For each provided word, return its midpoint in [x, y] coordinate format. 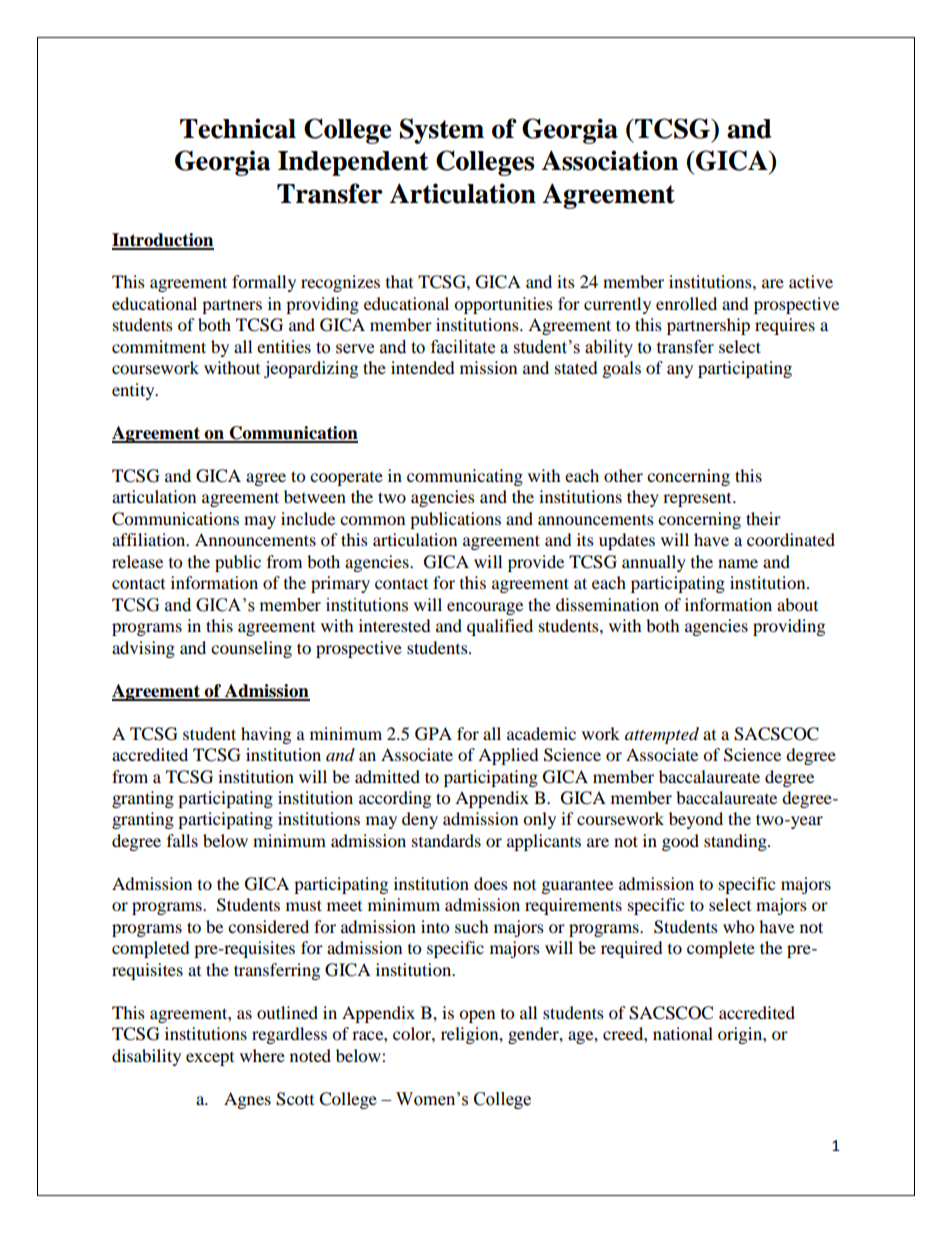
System [442, 131]
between [315, 496]
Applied [508, 756]
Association [610, 160]
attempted [662, 735]
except [210, 1059]
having [266, 735]
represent [698, 500]
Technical [238, 128]
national [683, 1033]
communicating [465, 477]
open [477, 1016]
